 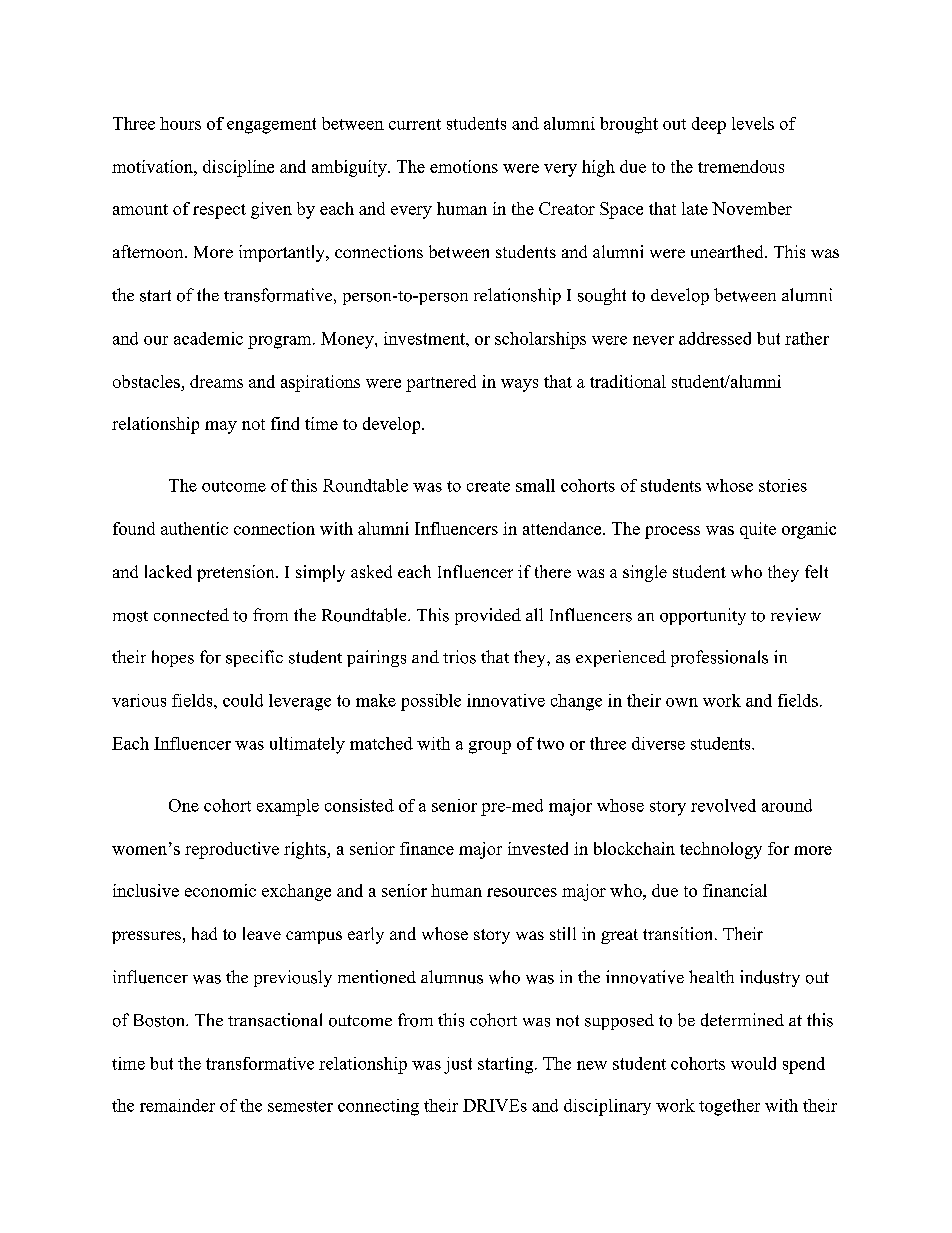 I want to click on provided, so click(x=488, y=616).
